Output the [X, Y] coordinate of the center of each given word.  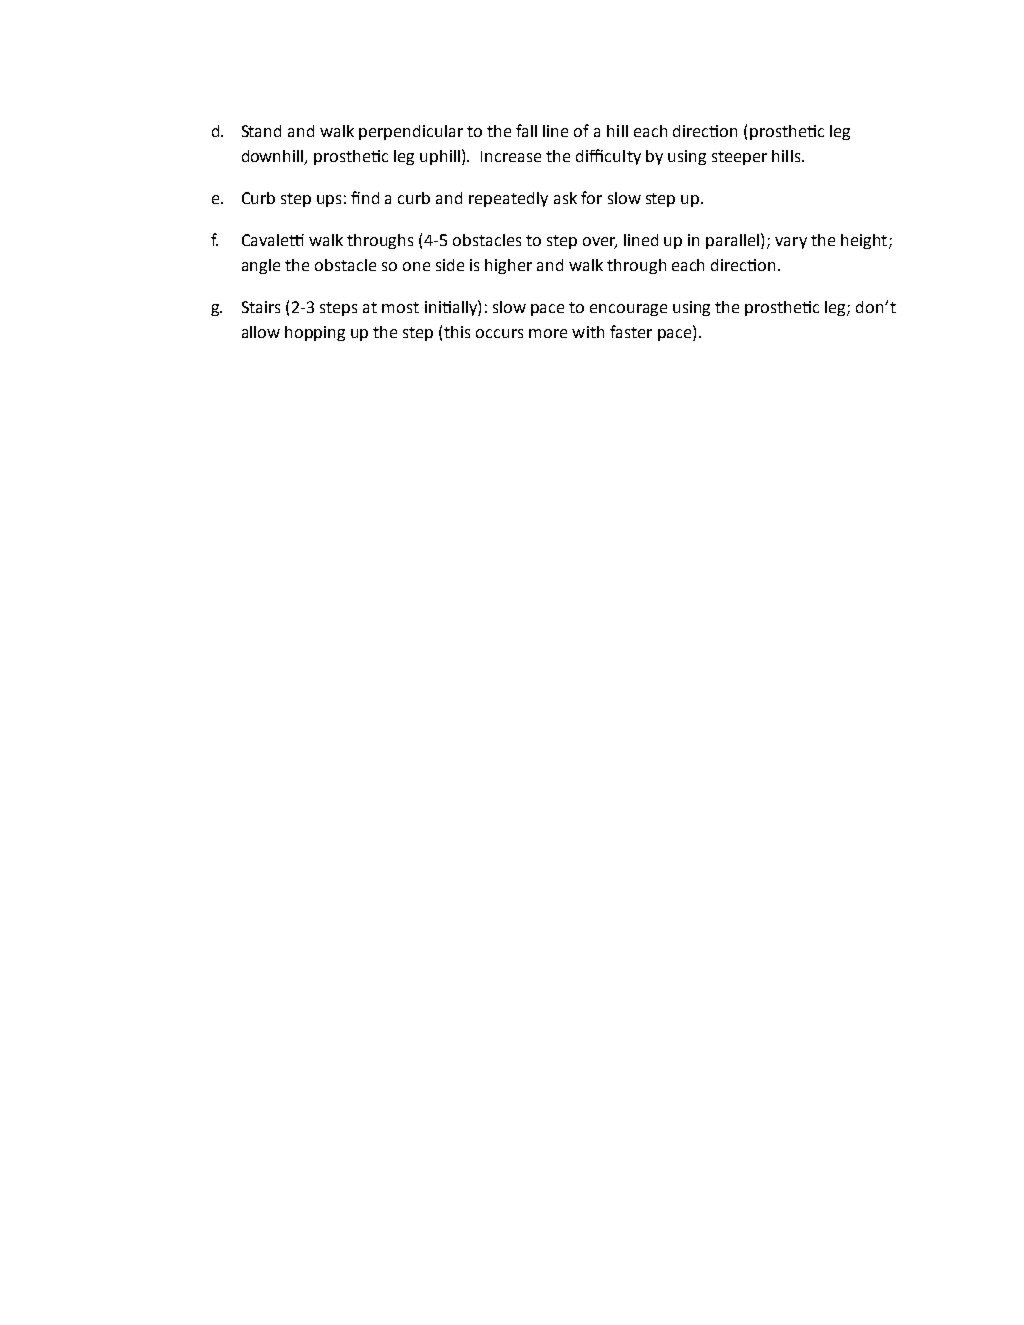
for [591, 197]
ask [565, 198]
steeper [739, 158]
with [588, 332]
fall [526, 130]
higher [508, 266]
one [416, 266]
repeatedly [508, 199]
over [600, 243]
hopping [315, 333]
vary [791, 243]
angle [261, 266]
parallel [734, 241]
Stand [261, 131]
